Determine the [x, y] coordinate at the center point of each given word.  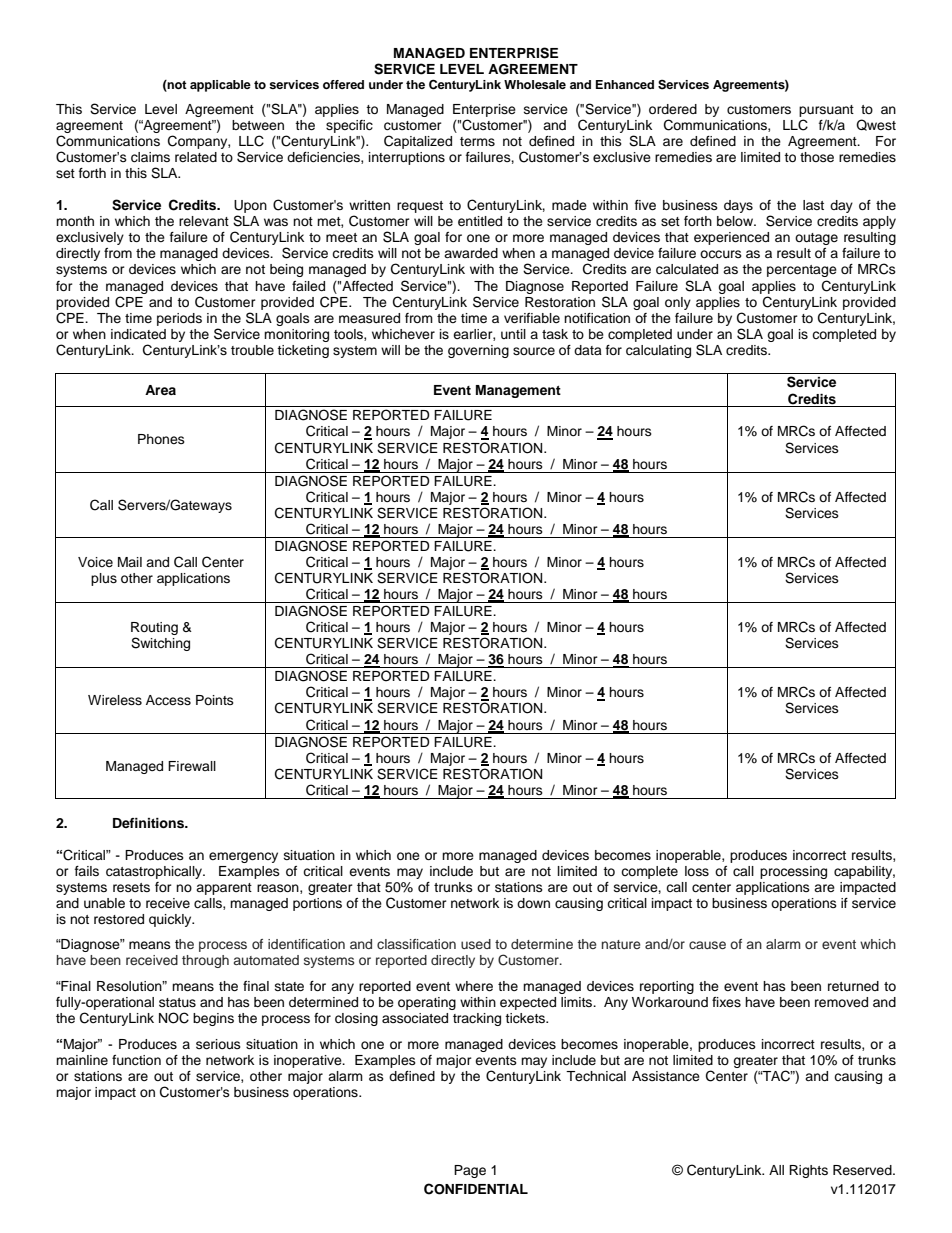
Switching [160, 644]
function [136, 1060]
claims [150, 157]
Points [215, 700]
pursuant [826, 111]
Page [470, 1171]
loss [697, 871]
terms [477, 141]
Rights [808, 1171]
